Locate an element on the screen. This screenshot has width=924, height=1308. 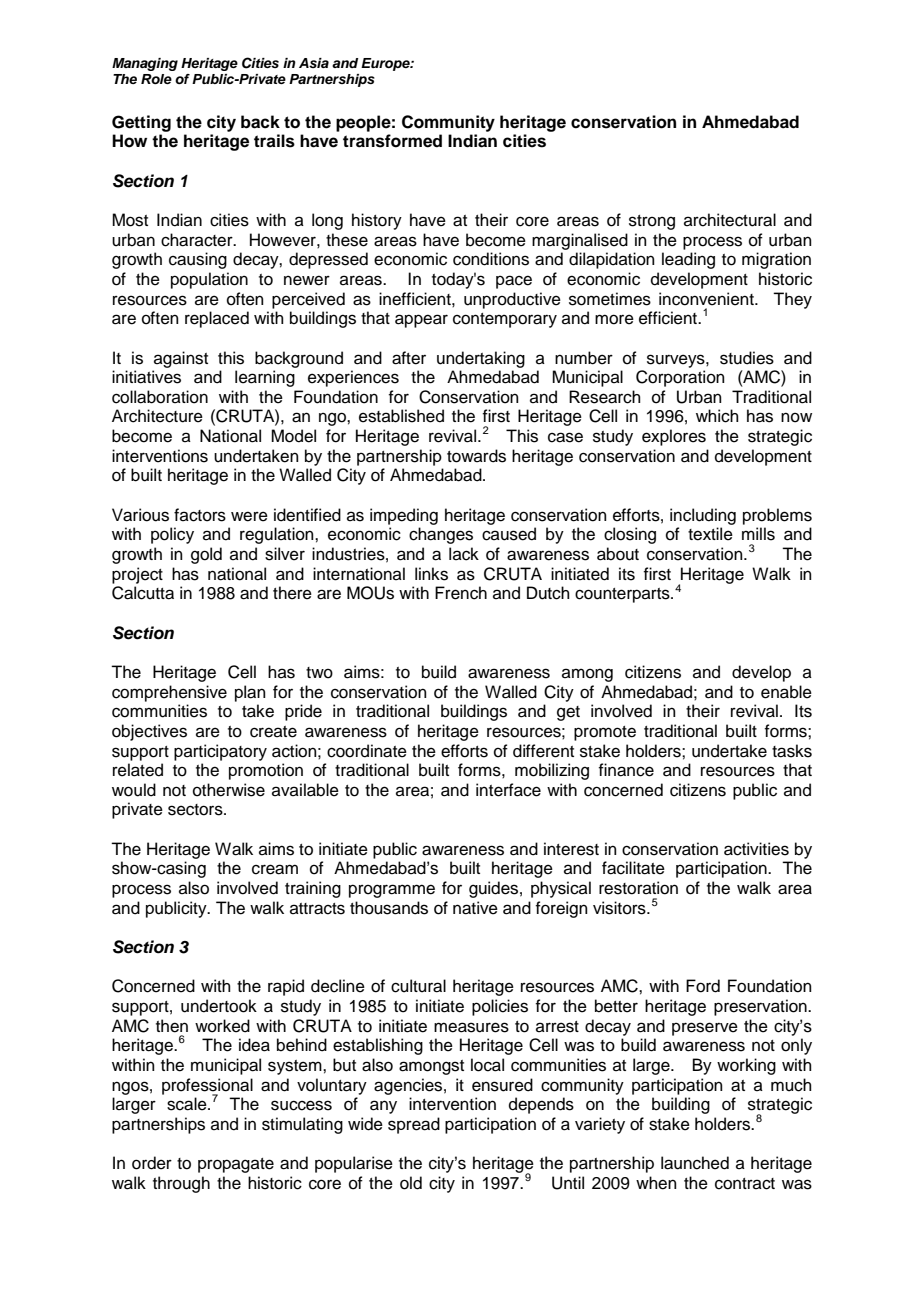
undertaking is located at coordinates (481, 359).
